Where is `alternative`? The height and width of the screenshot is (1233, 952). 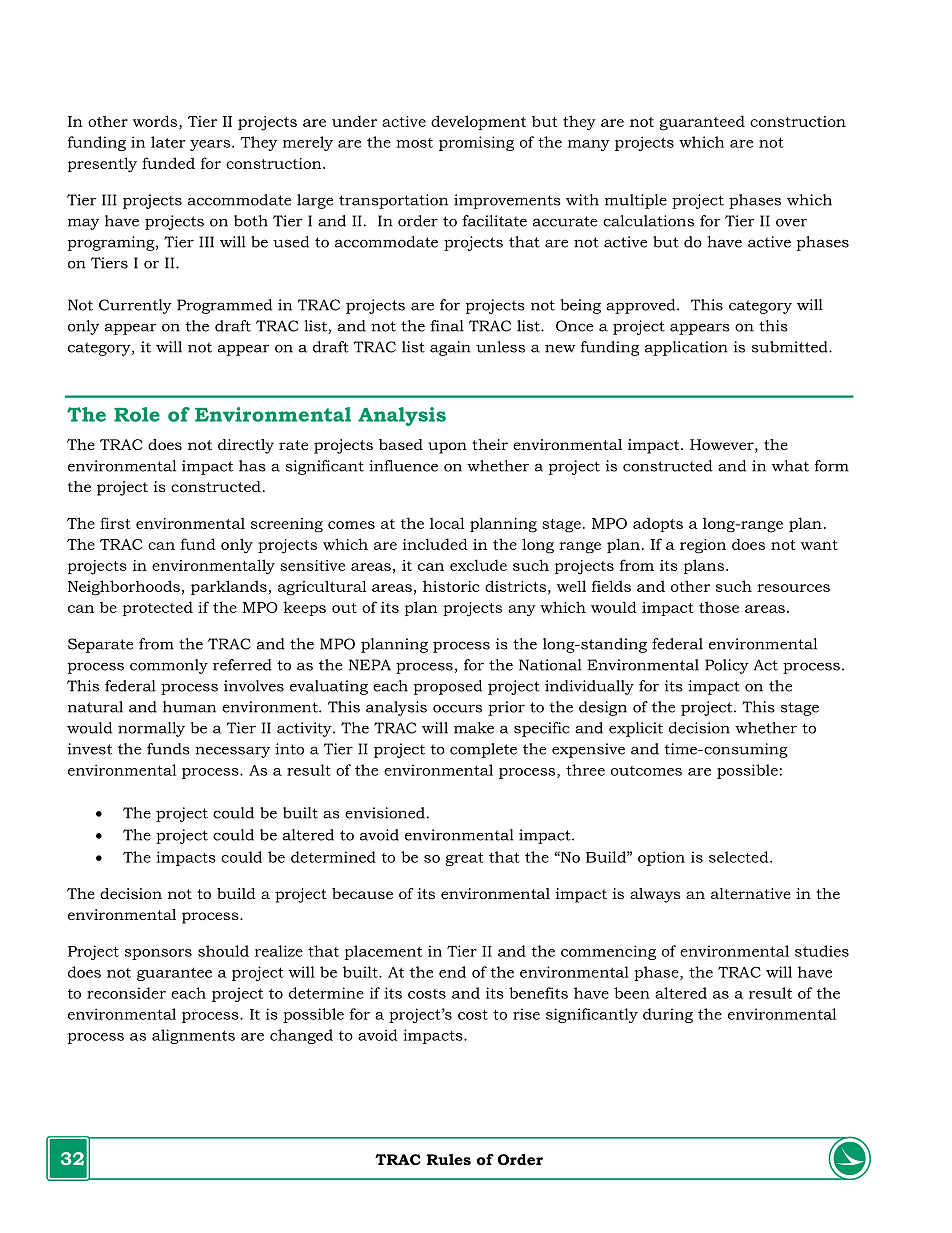
alternative is located at coordinates (751, 893).
